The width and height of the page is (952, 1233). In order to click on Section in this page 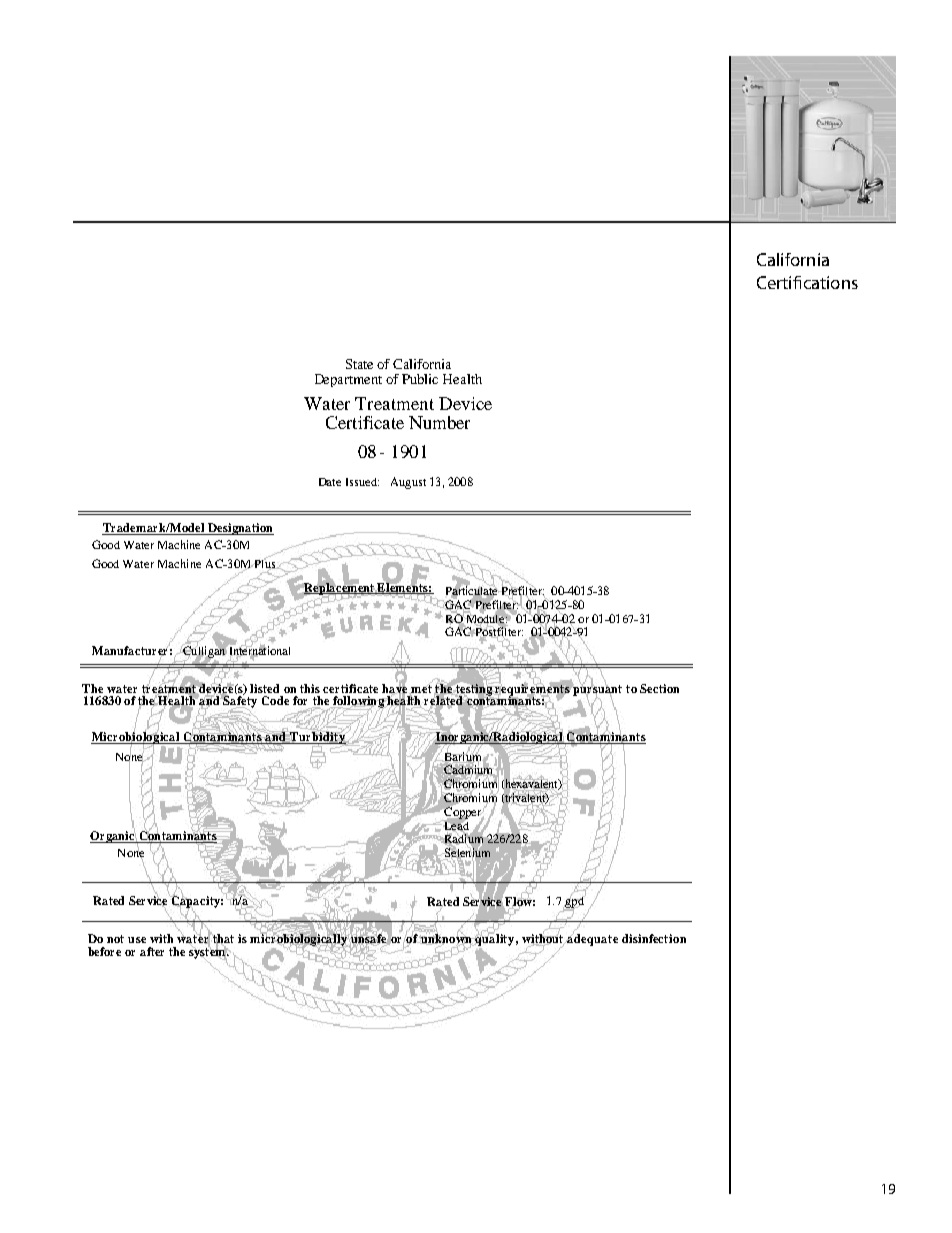, I will do `click(659, 688)`.
